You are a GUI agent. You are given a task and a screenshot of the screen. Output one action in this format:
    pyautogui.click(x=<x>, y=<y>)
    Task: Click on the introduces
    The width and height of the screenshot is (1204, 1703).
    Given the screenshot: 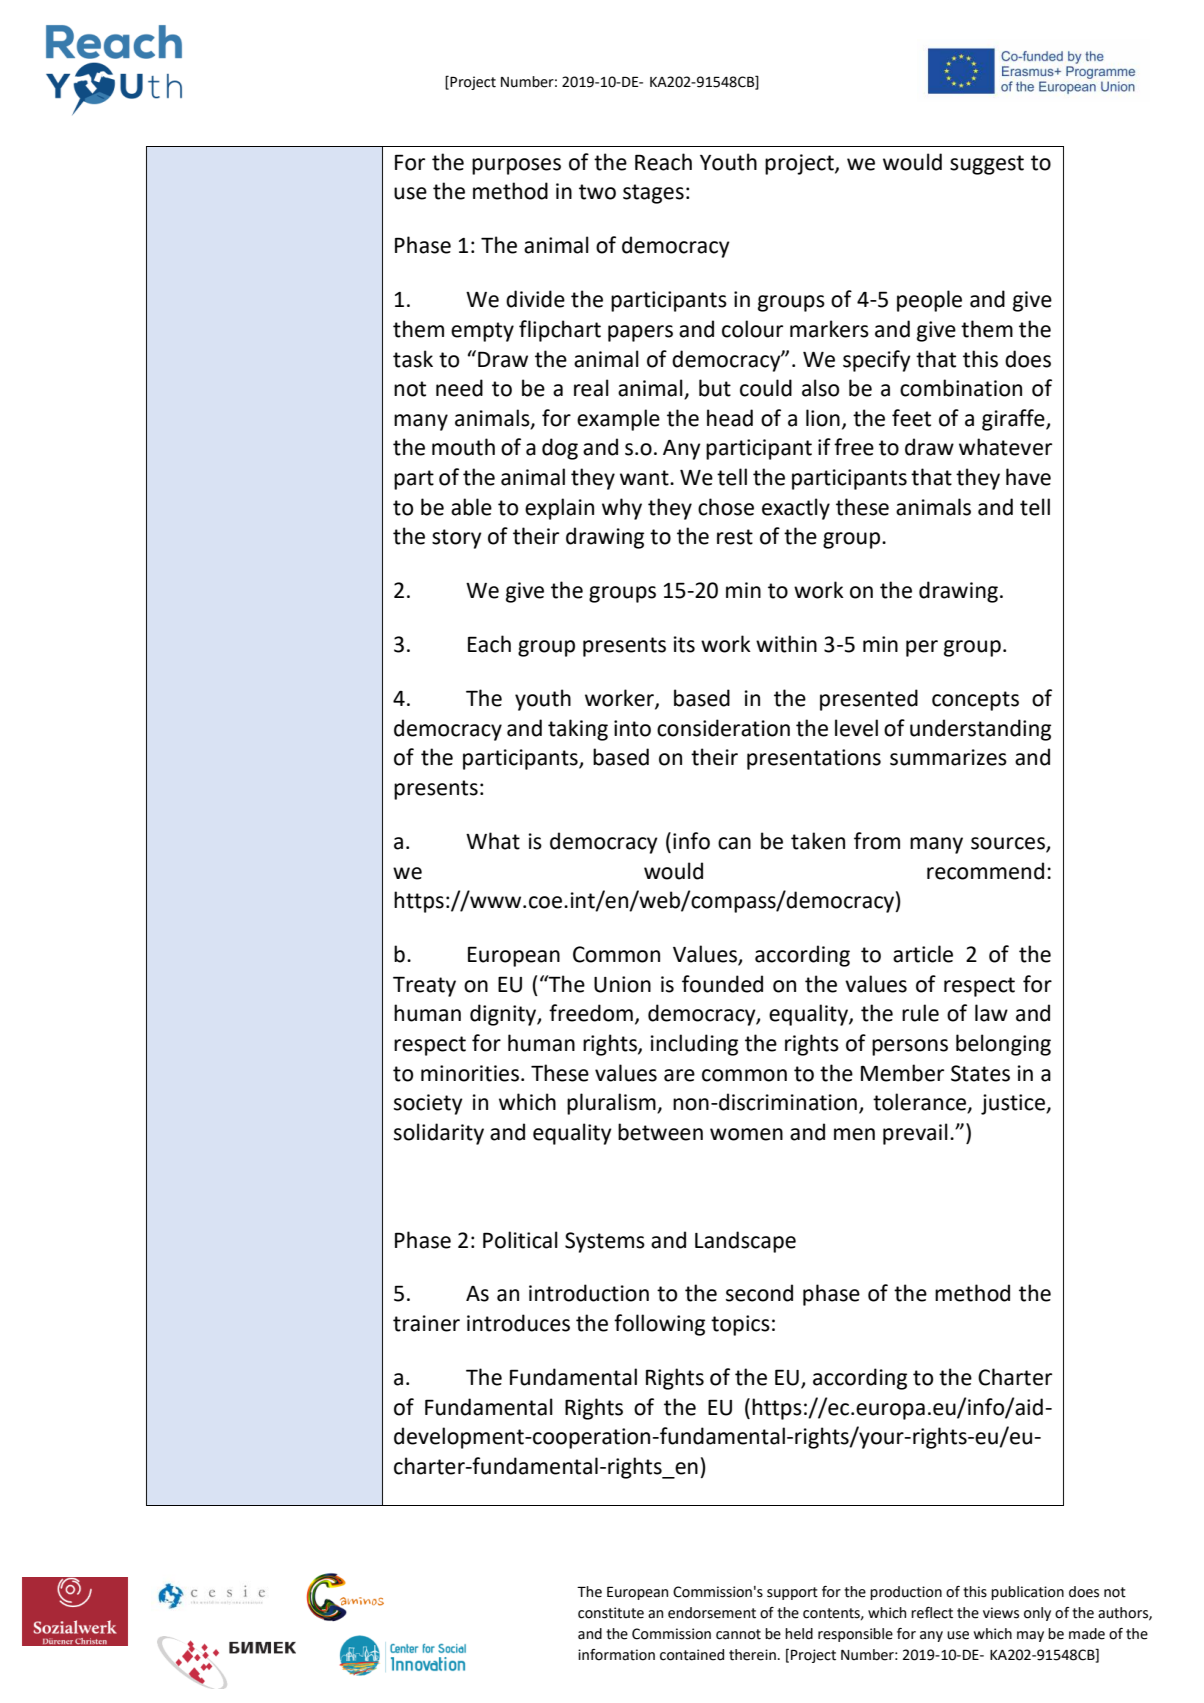 What is the action you would take?
    pyautogui.click(x=518, y=1323)
